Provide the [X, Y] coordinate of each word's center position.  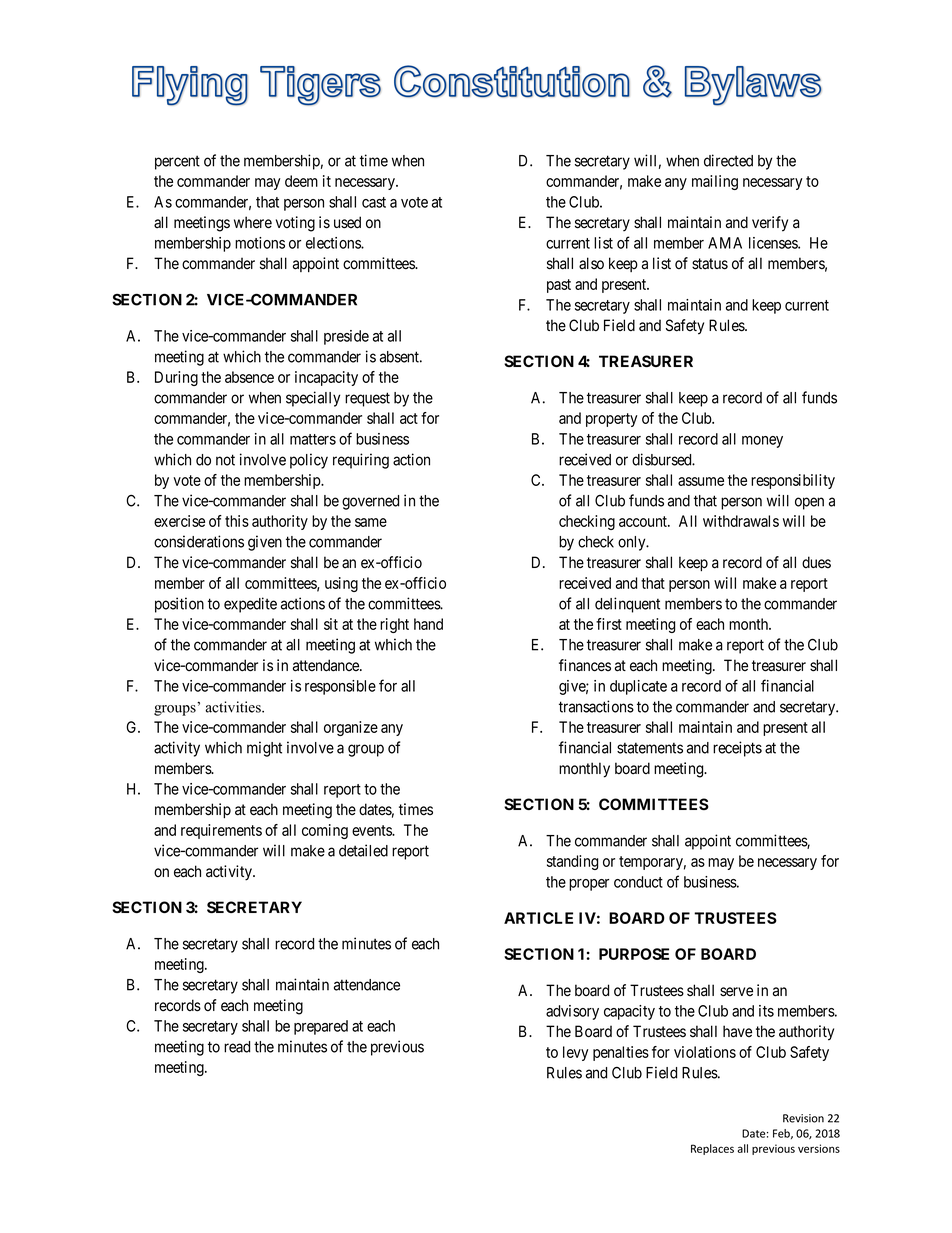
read [237, 1047]
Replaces [712, 1149]
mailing [715, 182]
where [253, 222]
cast [374, 202]
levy [576, 1053]
